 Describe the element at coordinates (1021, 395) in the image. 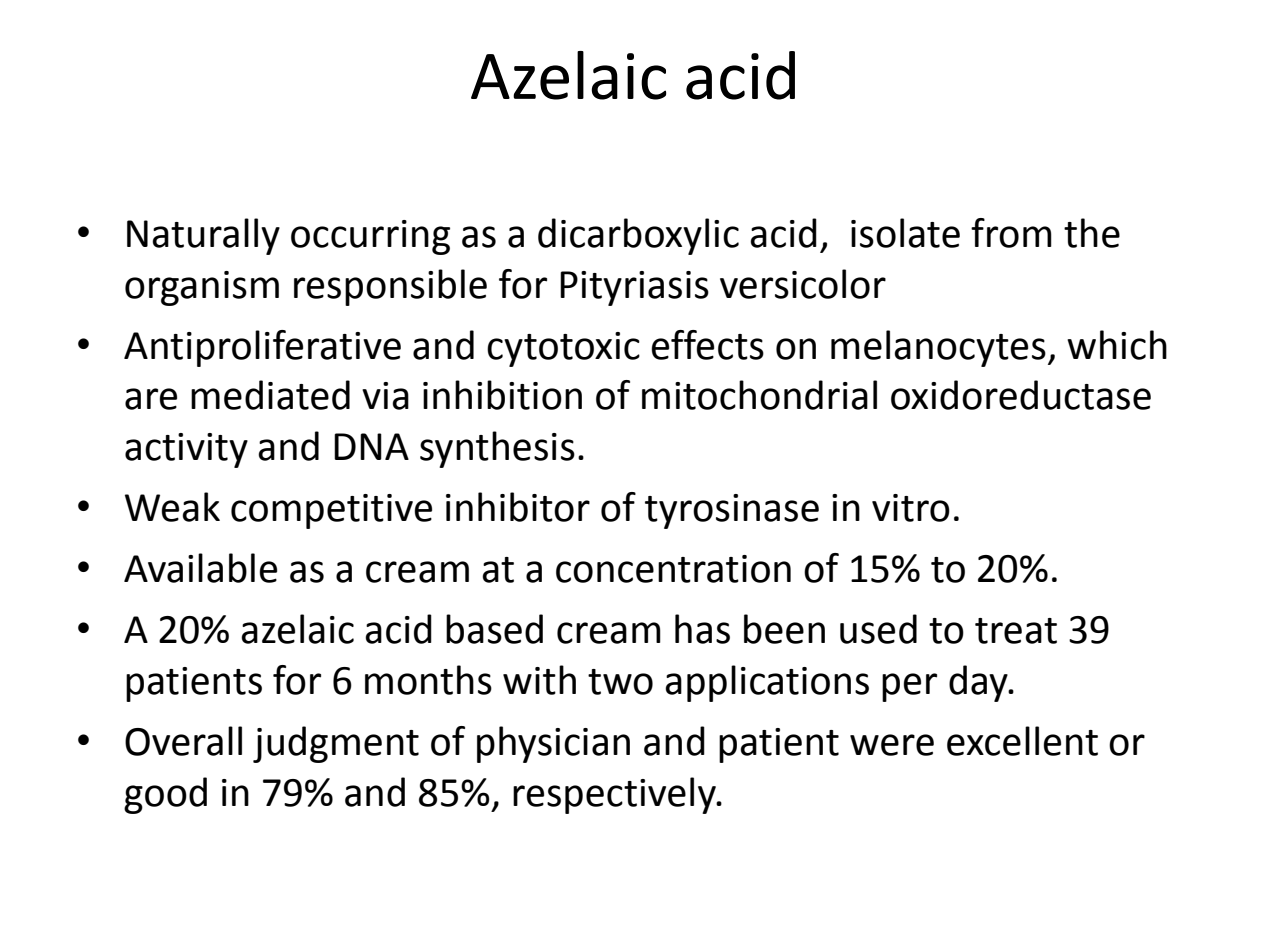

I see `oxidoreductase` at that location.
